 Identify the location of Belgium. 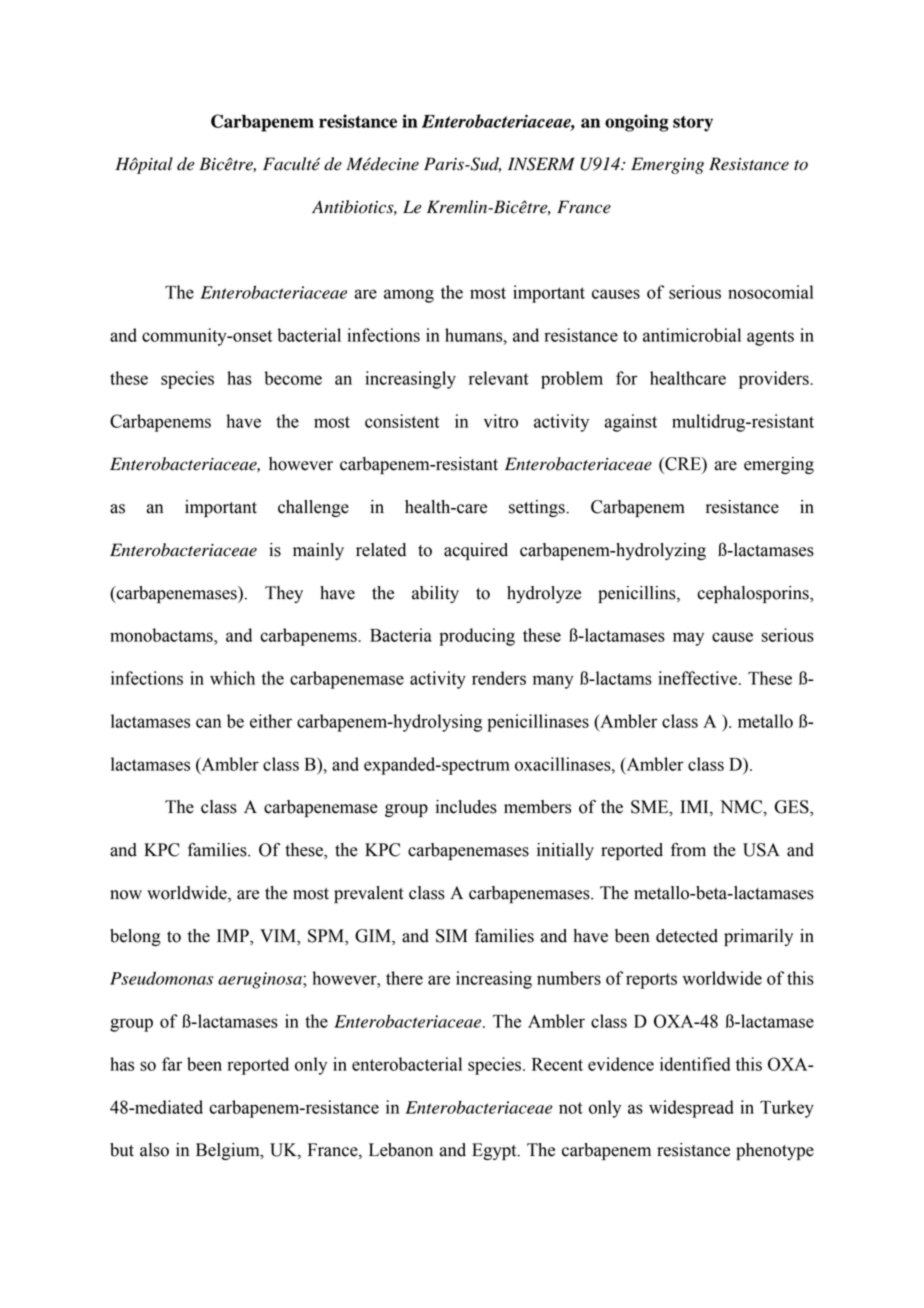
(229, 1151).
